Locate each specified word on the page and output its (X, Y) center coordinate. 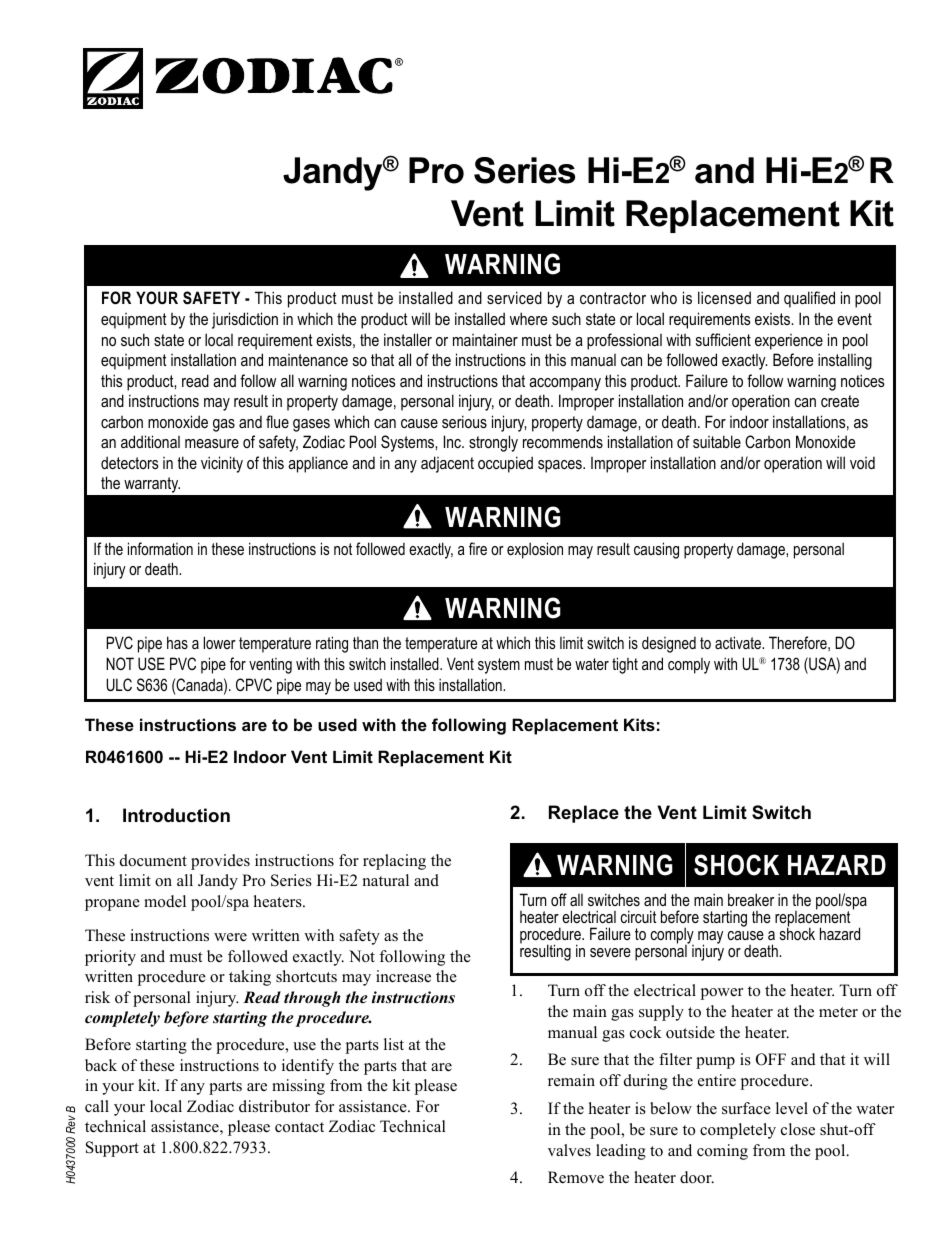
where (528, 318)
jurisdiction (245, 320)
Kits (639, 724)
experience (789, 342)
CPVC (254, 684)
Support (112, 1149)
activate (739, 642)
